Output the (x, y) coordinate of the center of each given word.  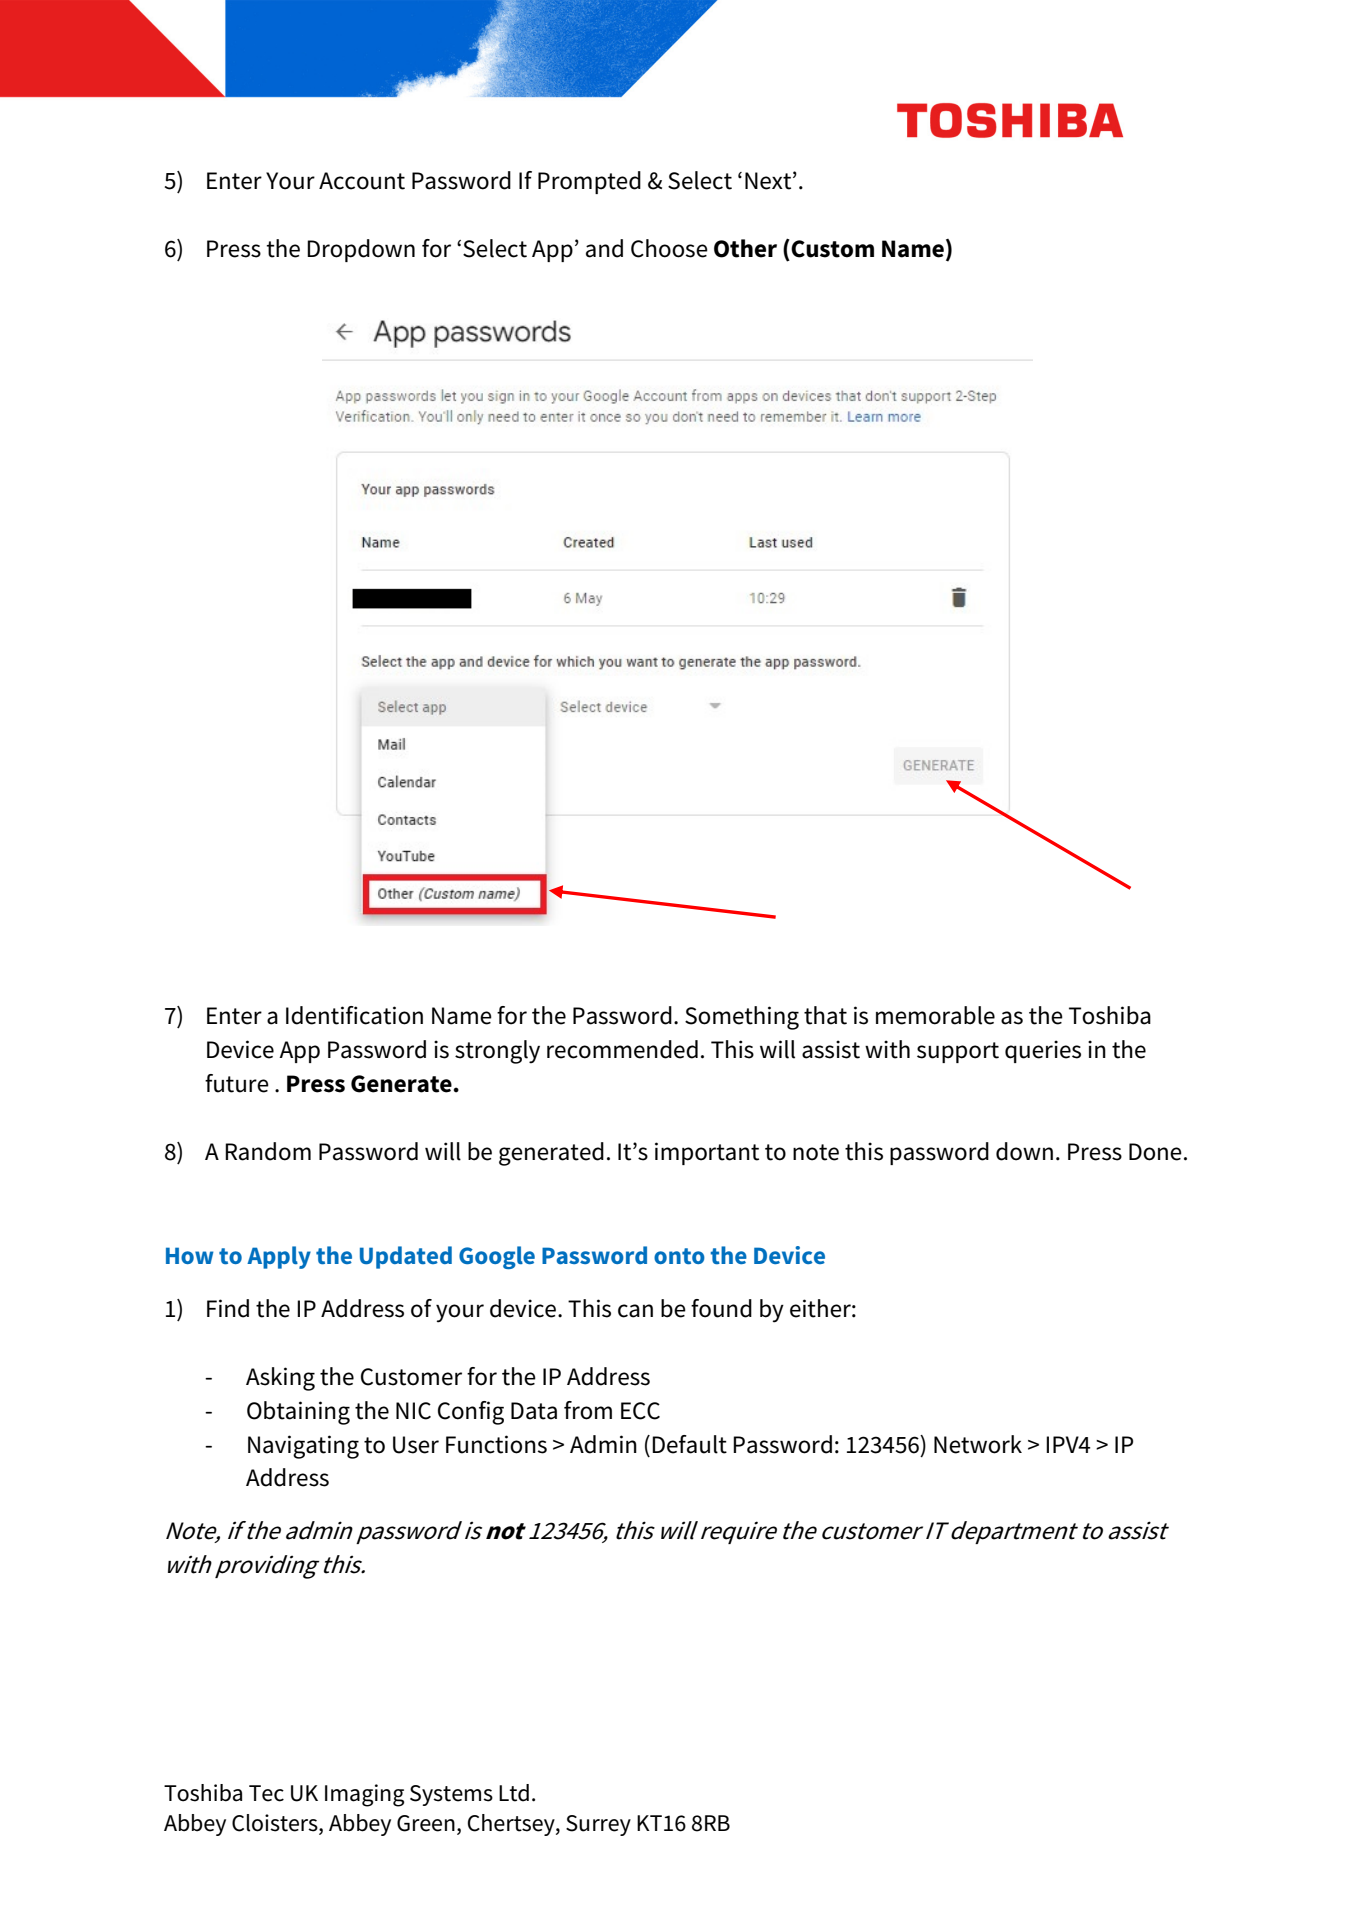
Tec (266, 1793)
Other (745, 248)
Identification (354, 1015)
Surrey (598, 1825)
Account (362, 181)
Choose (669, 248)
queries (1043, 1051)
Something (742, 1018)
